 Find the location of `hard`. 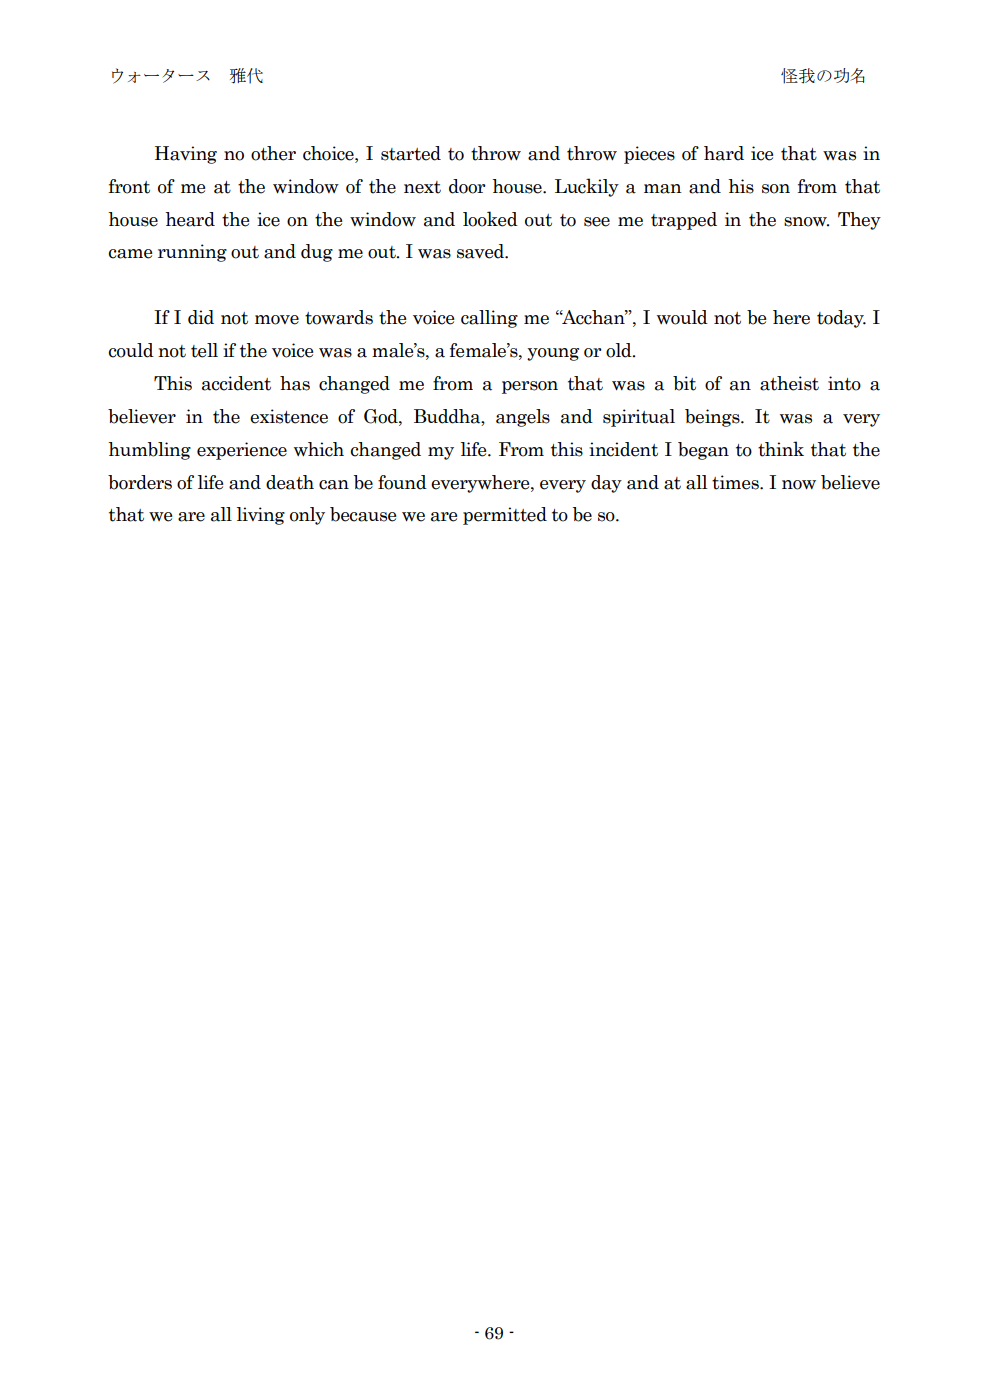

hard is located at coordinates (724, 153).
